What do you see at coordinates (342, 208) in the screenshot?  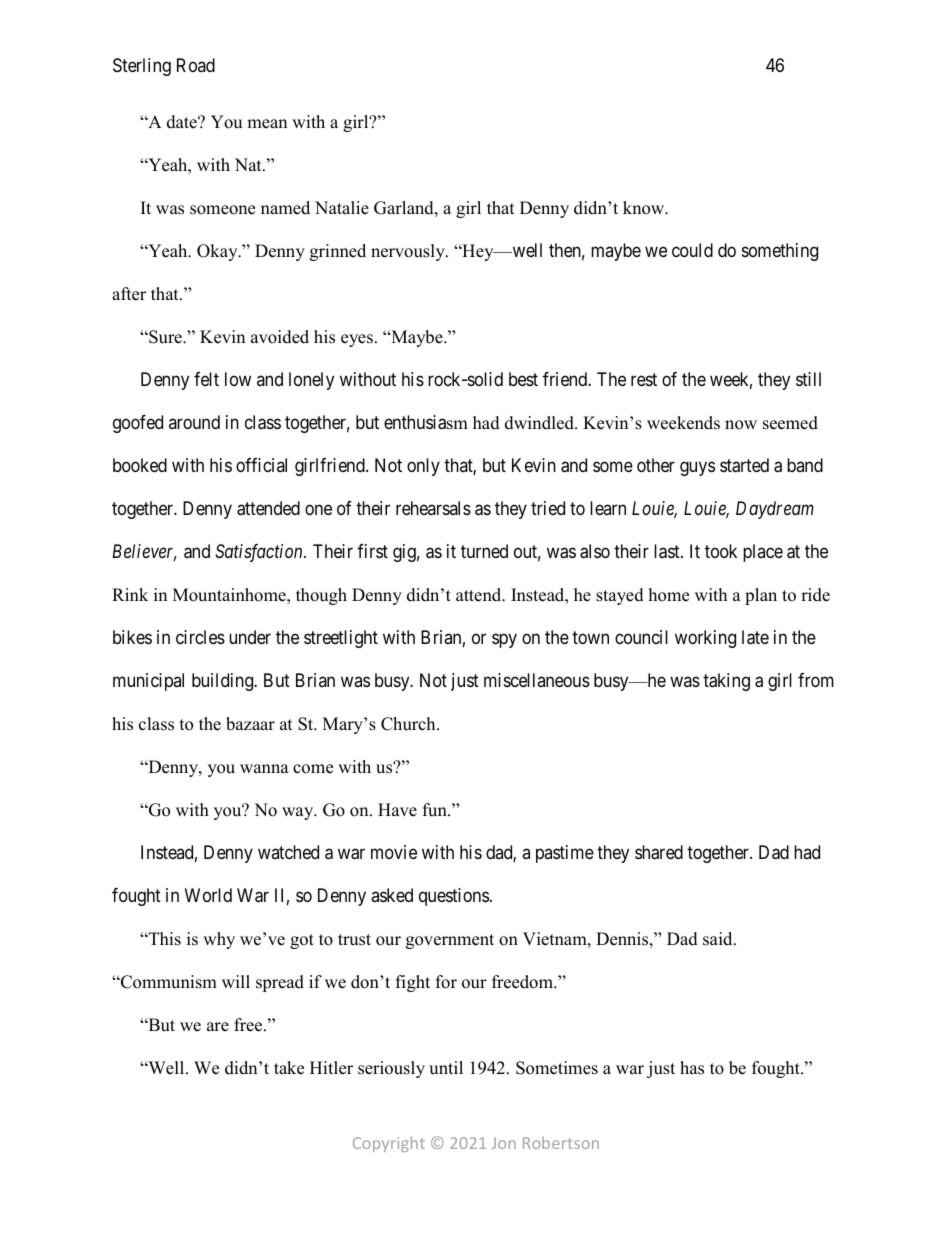 I see `Natalie` at bounding box center [342, 208].
